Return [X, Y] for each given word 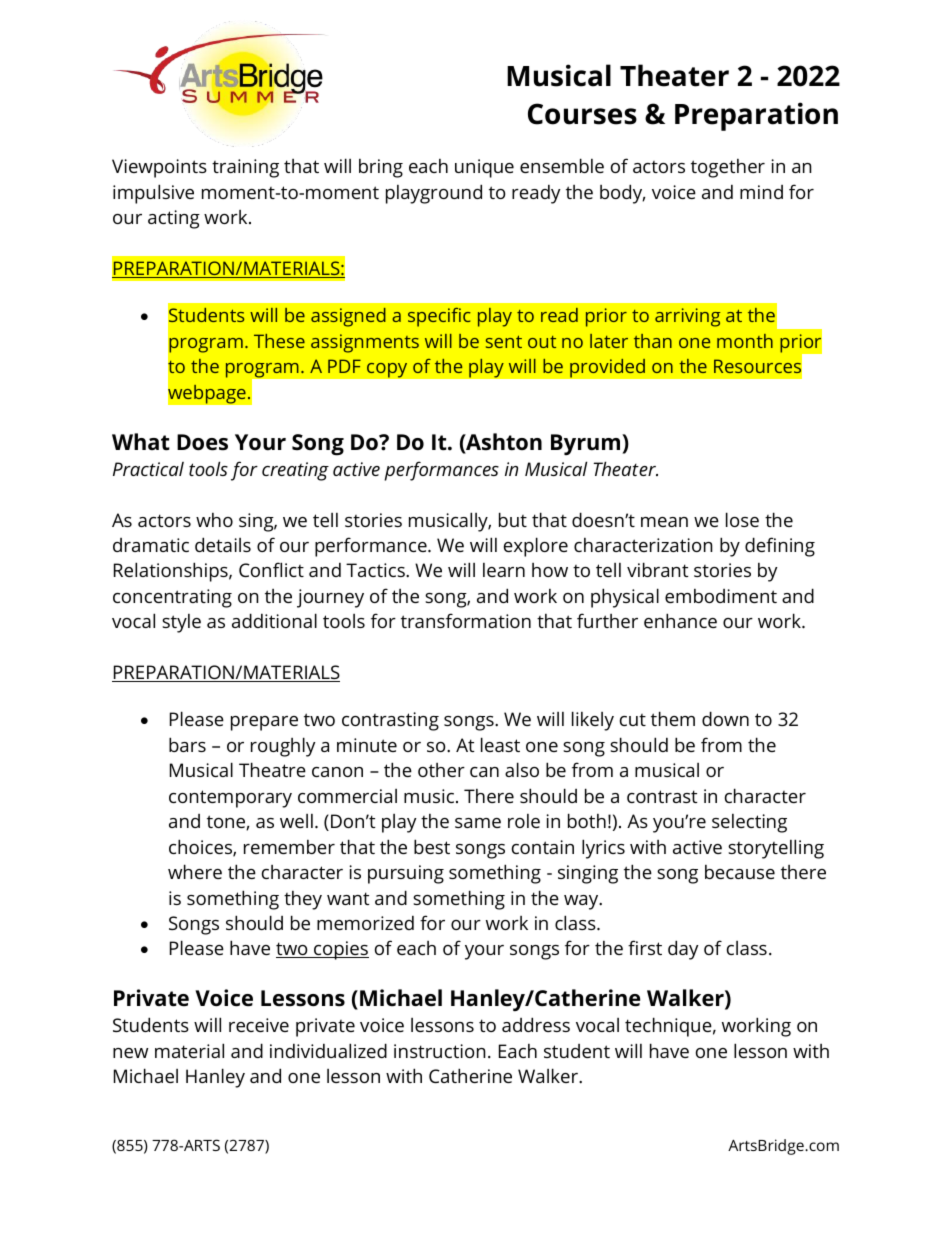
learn [504, 570]
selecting [749, 823]
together [728, 168]
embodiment [721, 596]
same [478, 823]
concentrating [172, 598]
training [245, 168]
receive [259, 1025]
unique [484, 168]
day [683, 950]
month [745, 341]
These [279, 341]
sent [504, 341]
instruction [440, 1051]
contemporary [230, 799]
